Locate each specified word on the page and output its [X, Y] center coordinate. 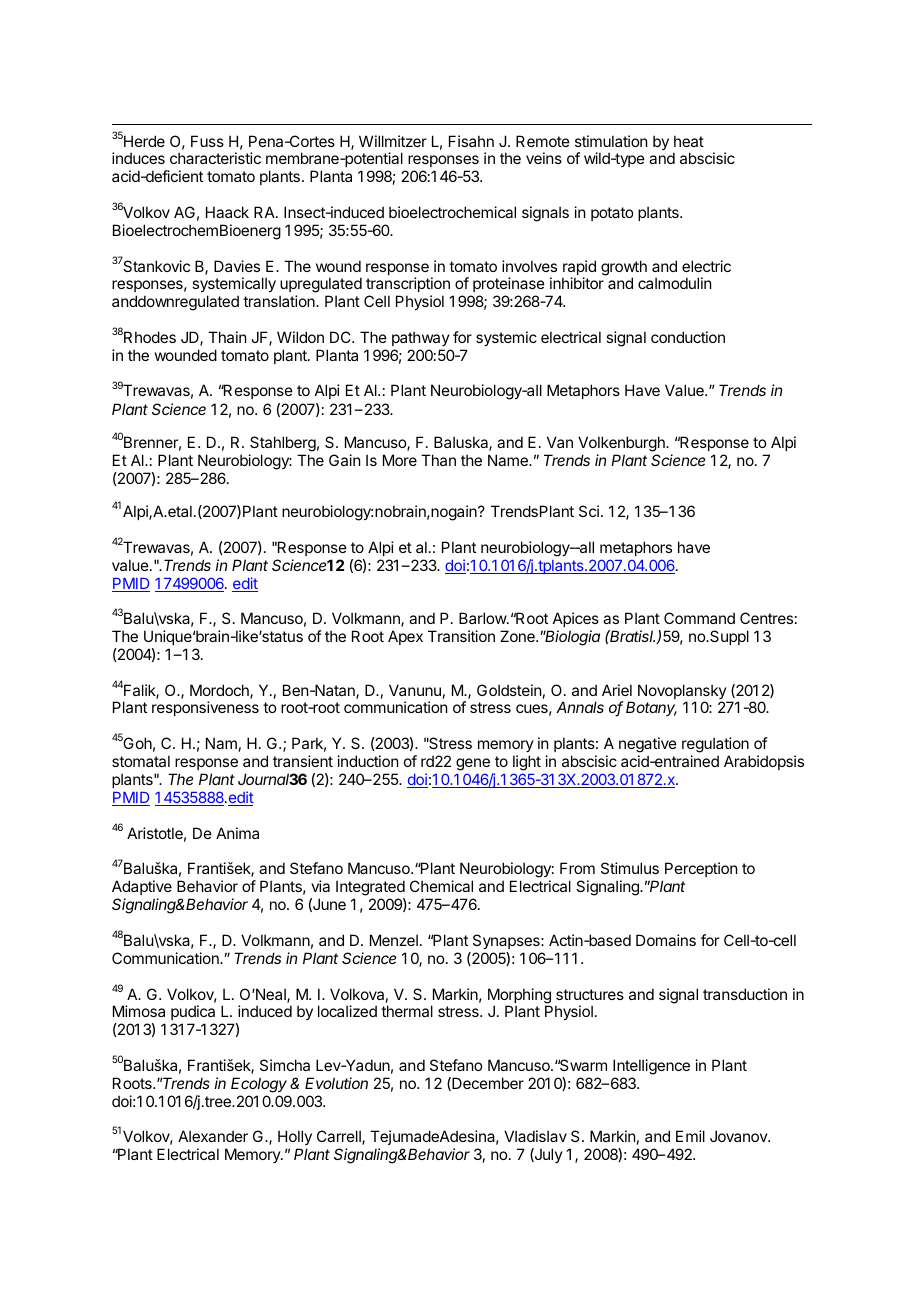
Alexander [213, 1136]
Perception [701, 869]
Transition [461, 636]
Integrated [370, 888]
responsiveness [205, 708]
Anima [237, 833]
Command [699, 618]
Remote [543, 141]
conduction [688, 337]
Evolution [336, 1083]
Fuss [207, 141]
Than [438, 460]
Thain [227, 337]
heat [689, 141]
